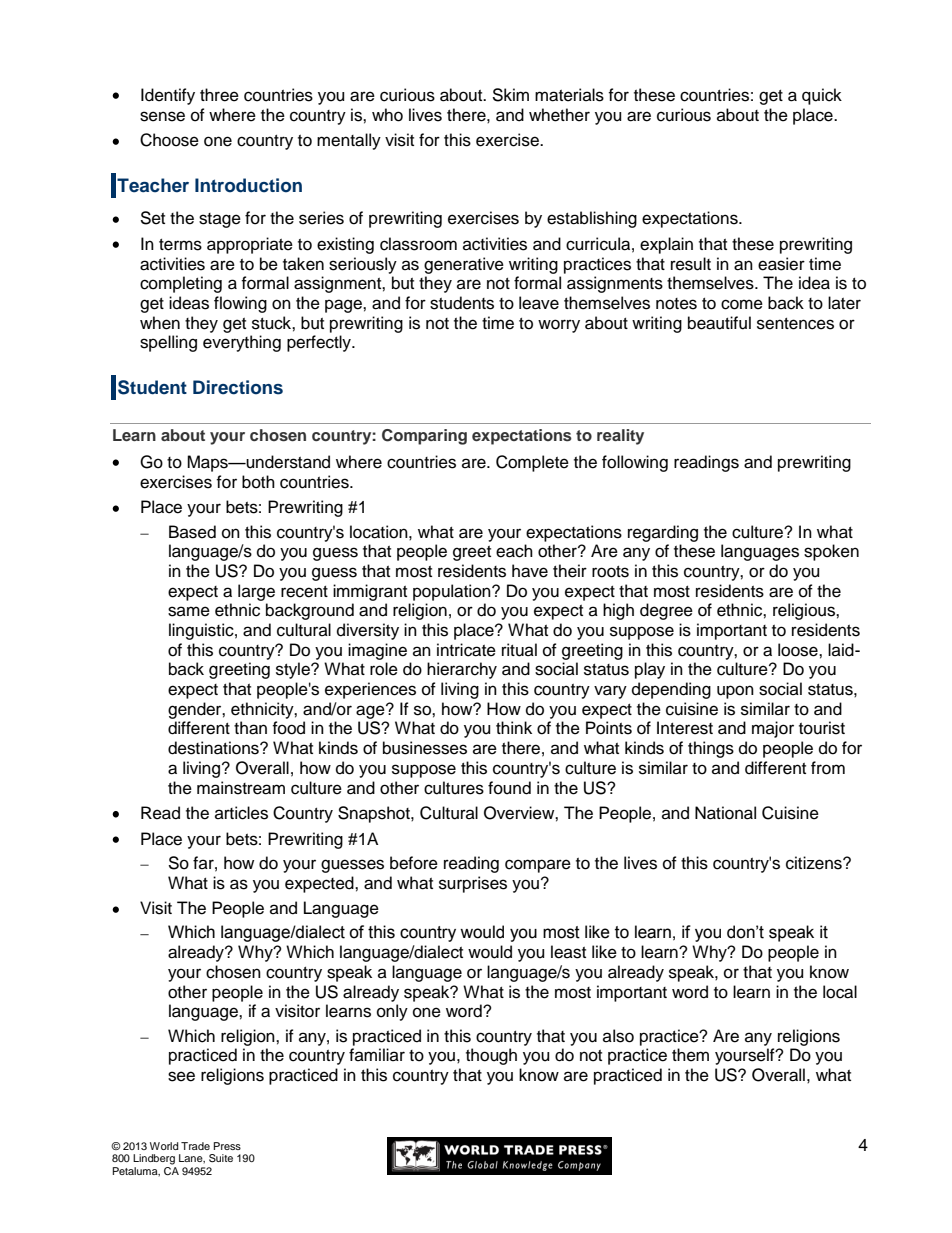 The height and width of the screenshot is (1233, 952). I want to click on Complete, so click(532, 463).
